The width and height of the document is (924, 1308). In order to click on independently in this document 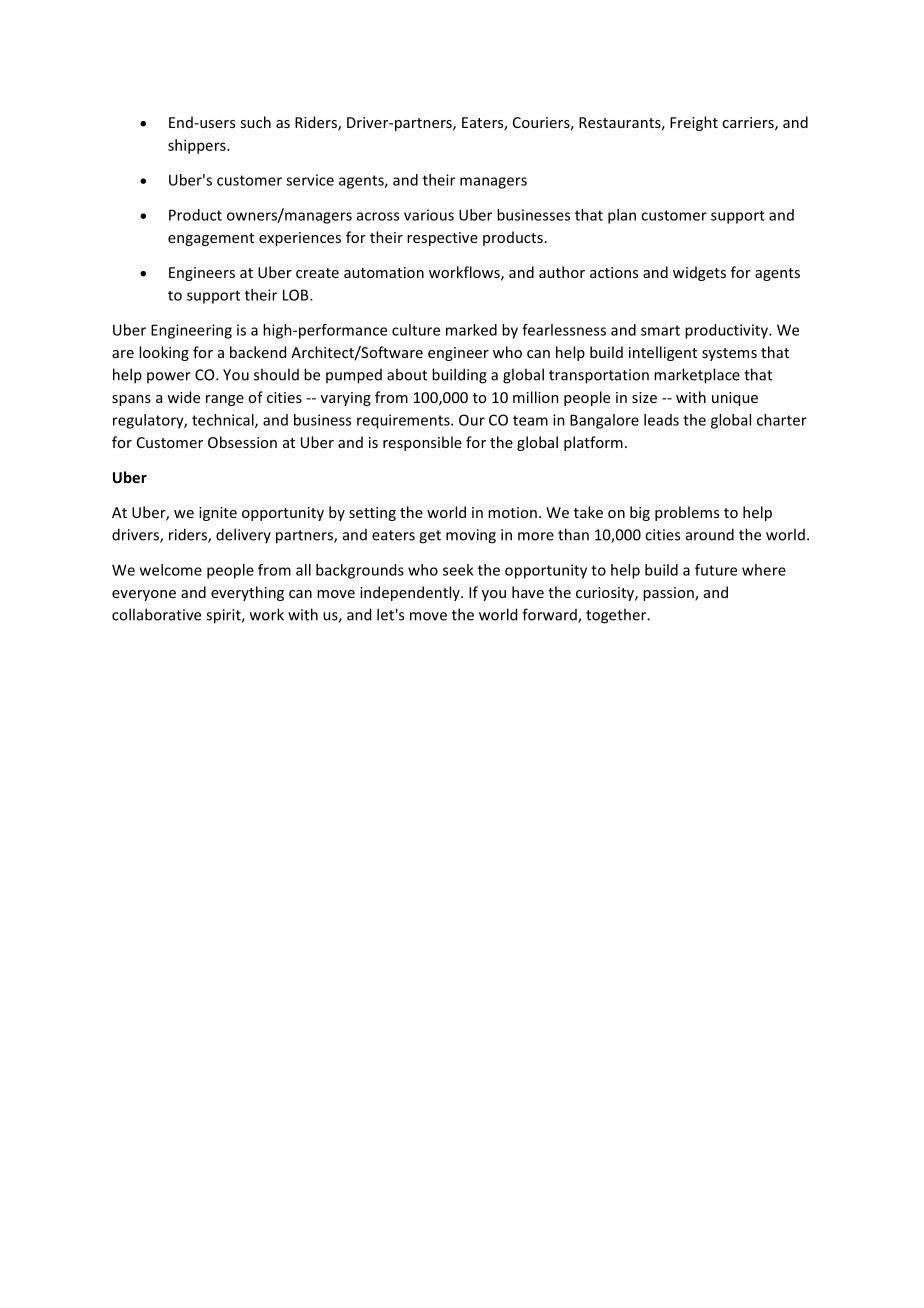, I will do `click(411, 593)`.
